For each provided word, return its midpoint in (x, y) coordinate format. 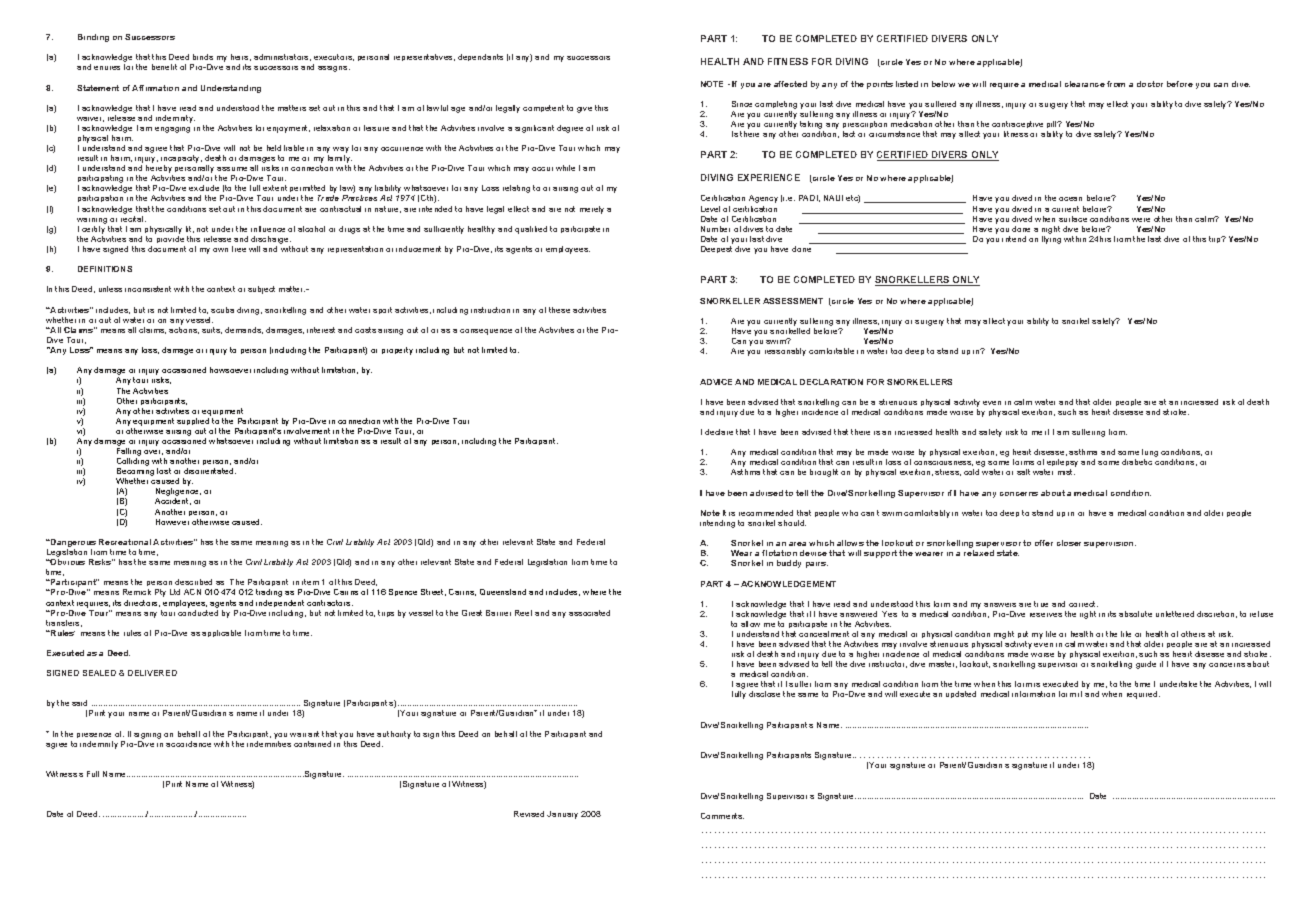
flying (1051, 240)
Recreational (125, 542)
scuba (222, 310)
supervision (1110, 545)
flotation (779, 553)
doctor (1150, 84)
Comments (722, 816)
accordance (188, 744)
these (559, 310)
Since (742, 104)
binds (203, 57)
